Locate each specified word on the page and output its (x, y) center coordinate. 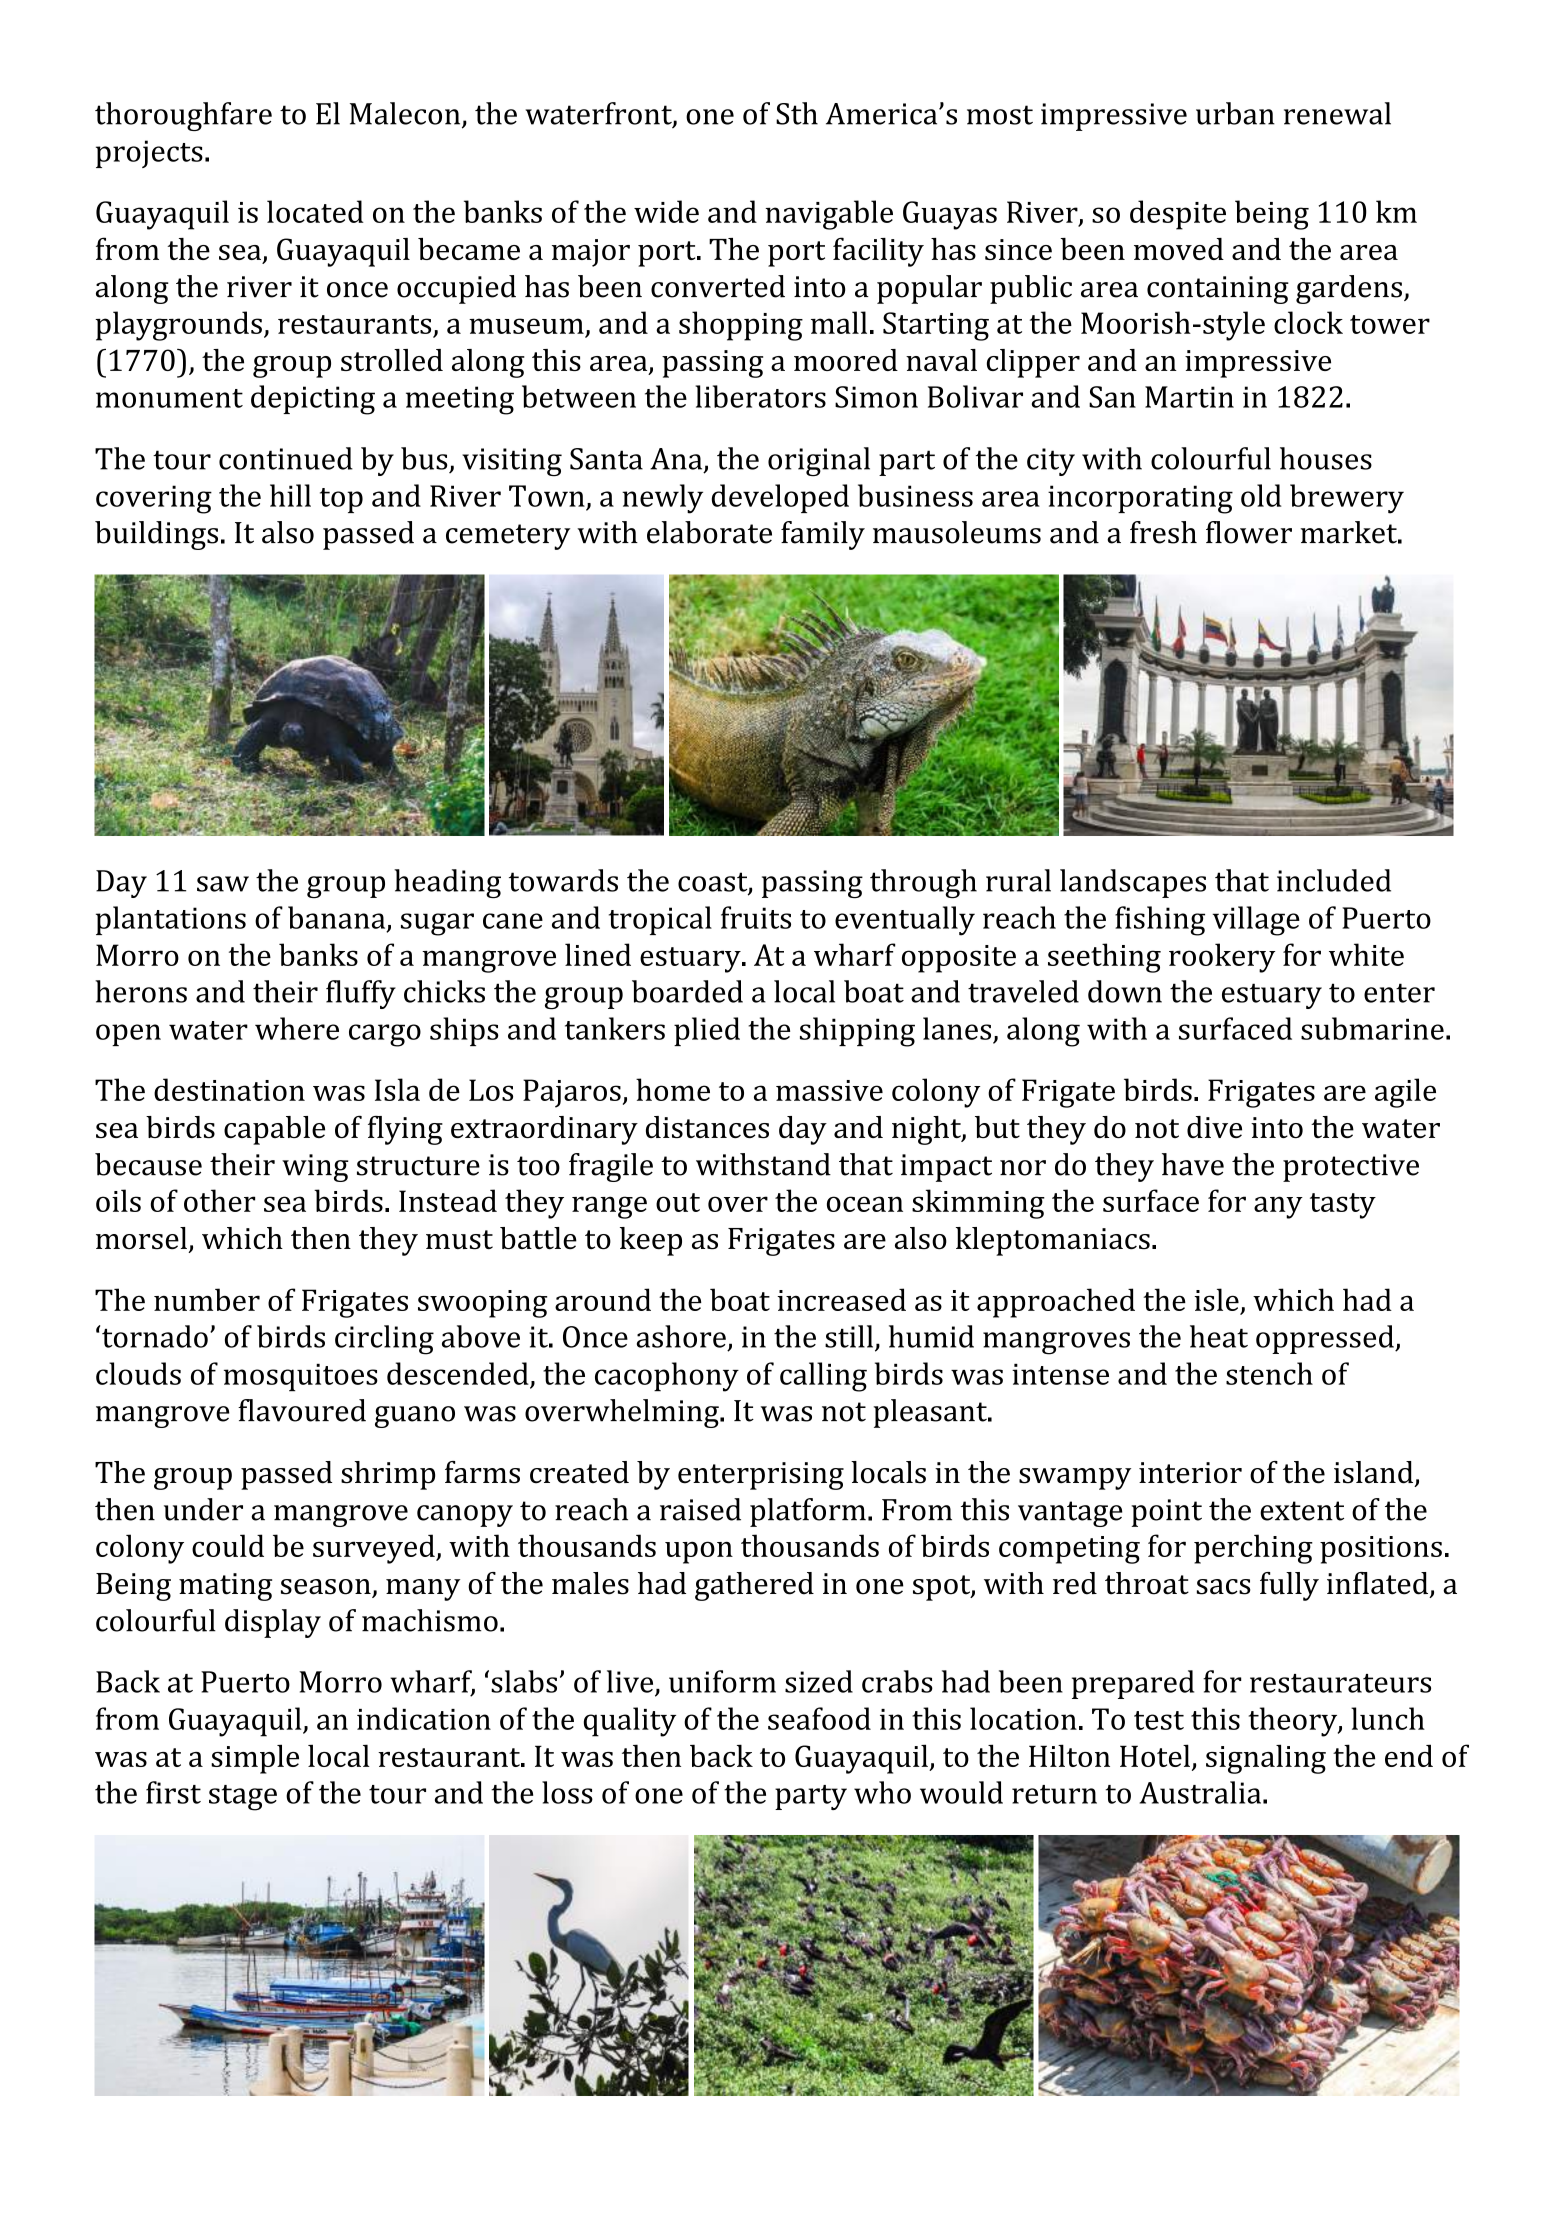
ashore (681, 1336)
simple (255, 1759)
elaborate (709, 532)
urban (1235, 113)
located (315, 211)
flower (1249, 532)
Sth (797, 113)
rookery (1222, 958)
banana (338, 918)
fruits (756, 917)
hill (290, 495)
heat (1219, 1336)
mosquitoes (301, 1378)
